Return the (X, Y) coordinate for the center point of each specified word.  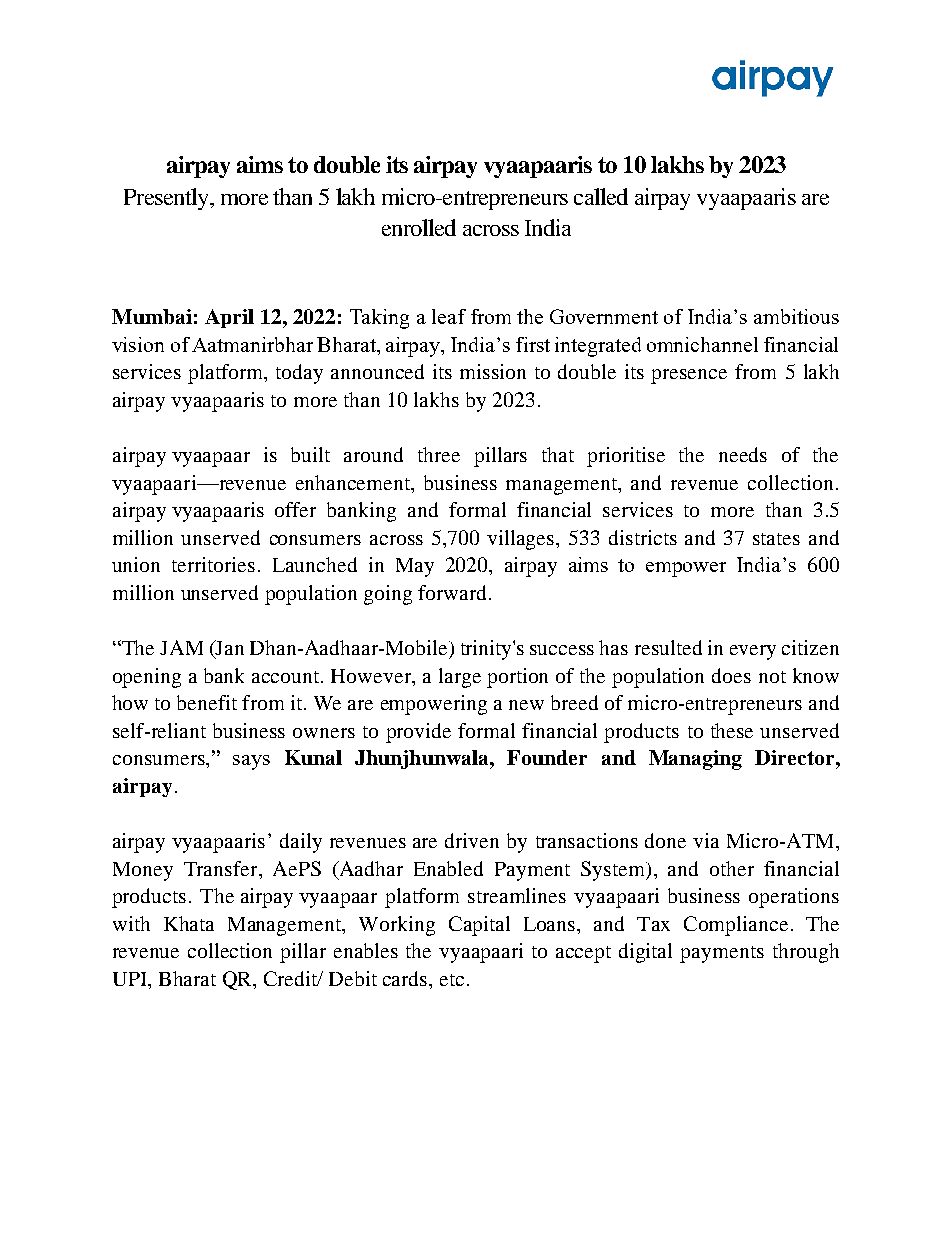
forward (452, 592)
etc (452, 980)
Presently (168, 199)
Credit (292, 978)
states (776, 539)
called (601, 196)
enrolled (419, 227)
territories (213, 564)
